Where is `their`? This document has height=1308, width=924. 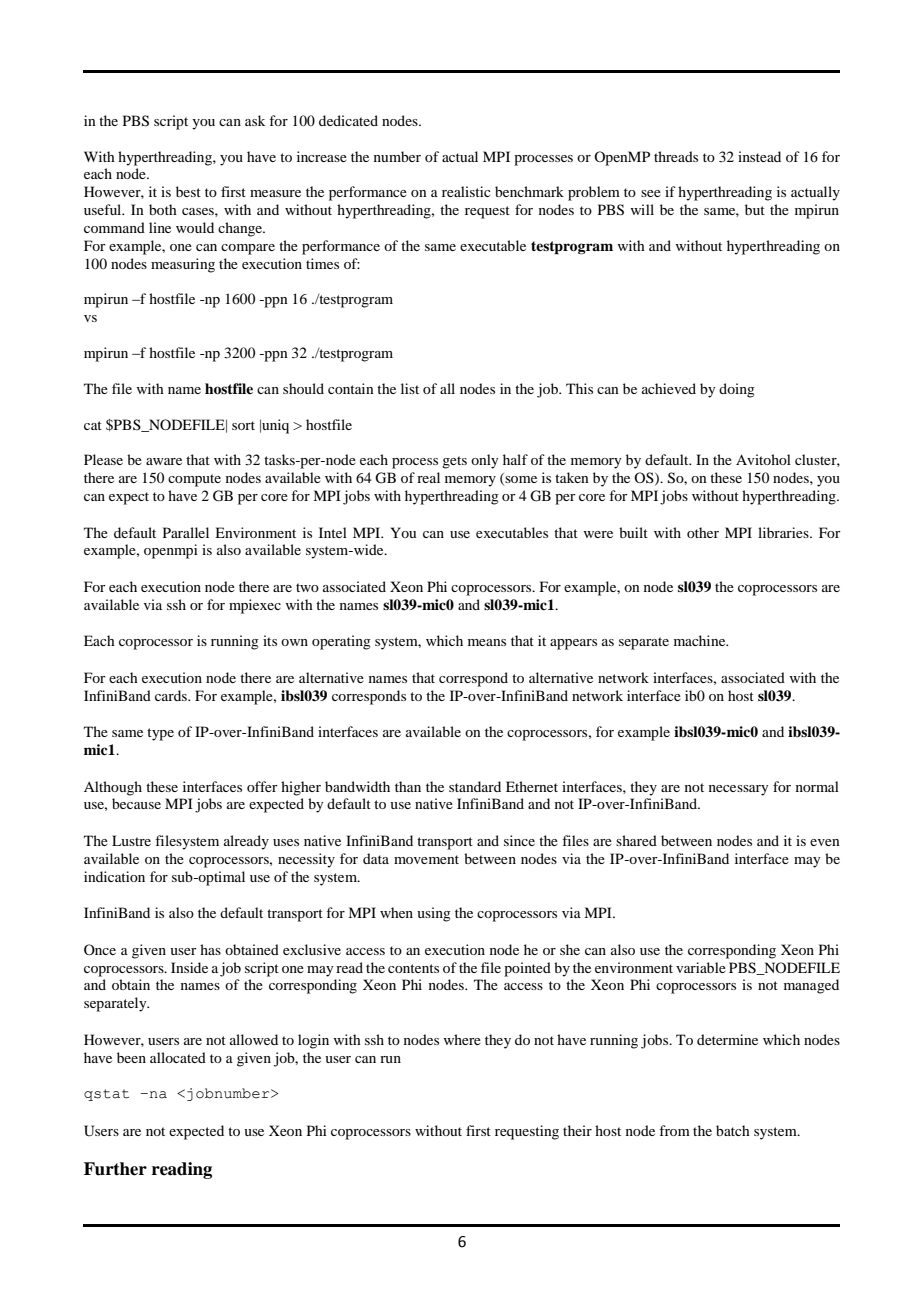 their is located at coordinates (577, 1130).
